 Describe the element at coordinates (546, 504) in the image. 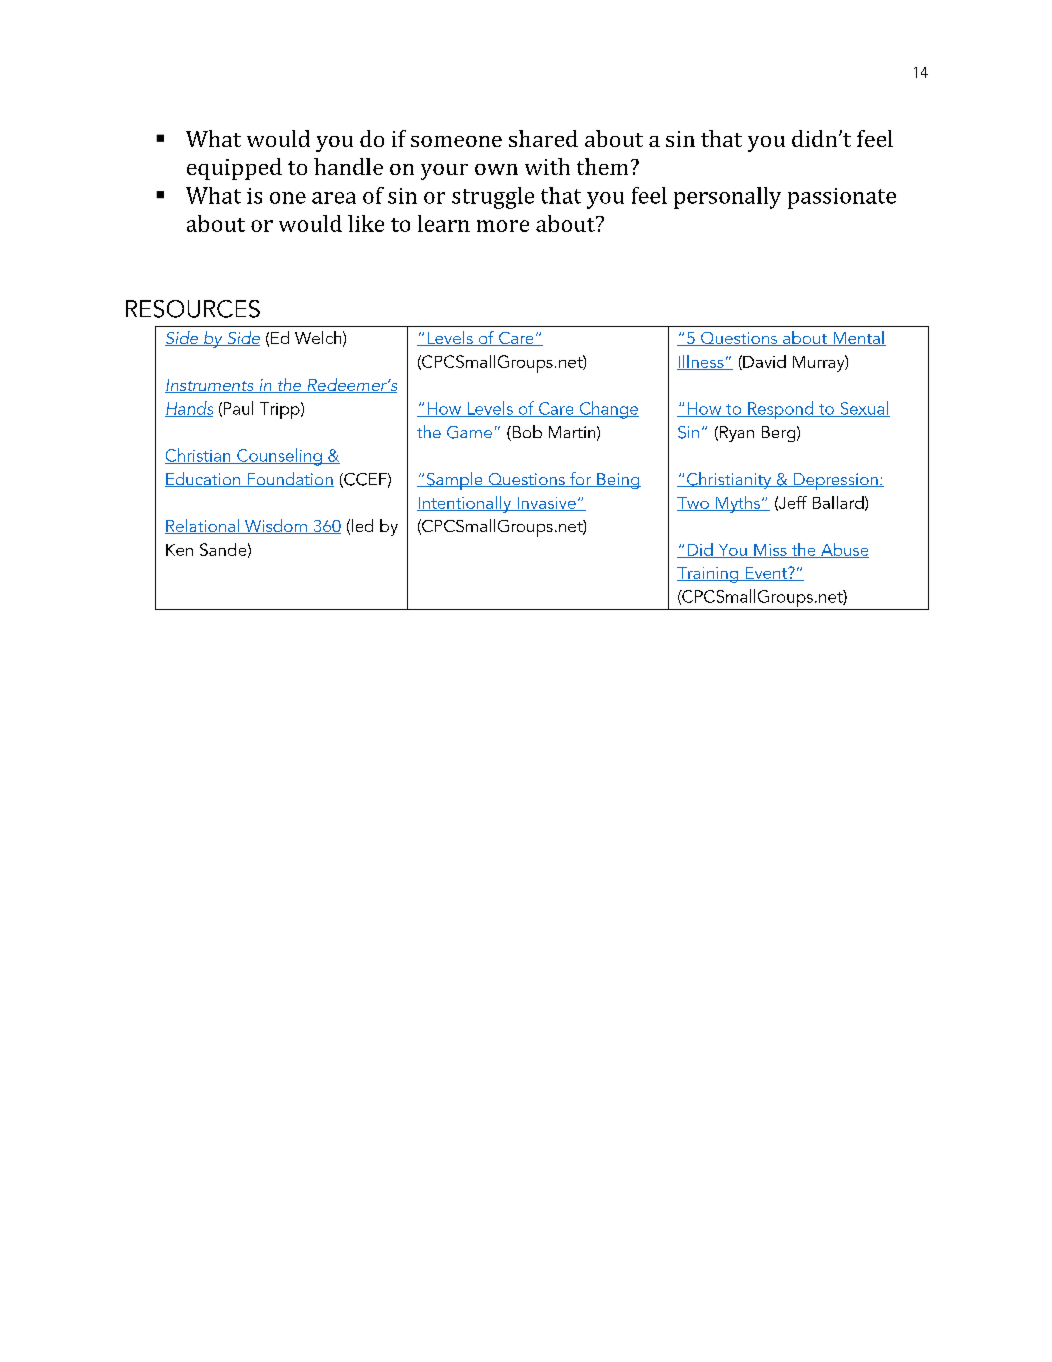

I see `Invasive` at that location.
